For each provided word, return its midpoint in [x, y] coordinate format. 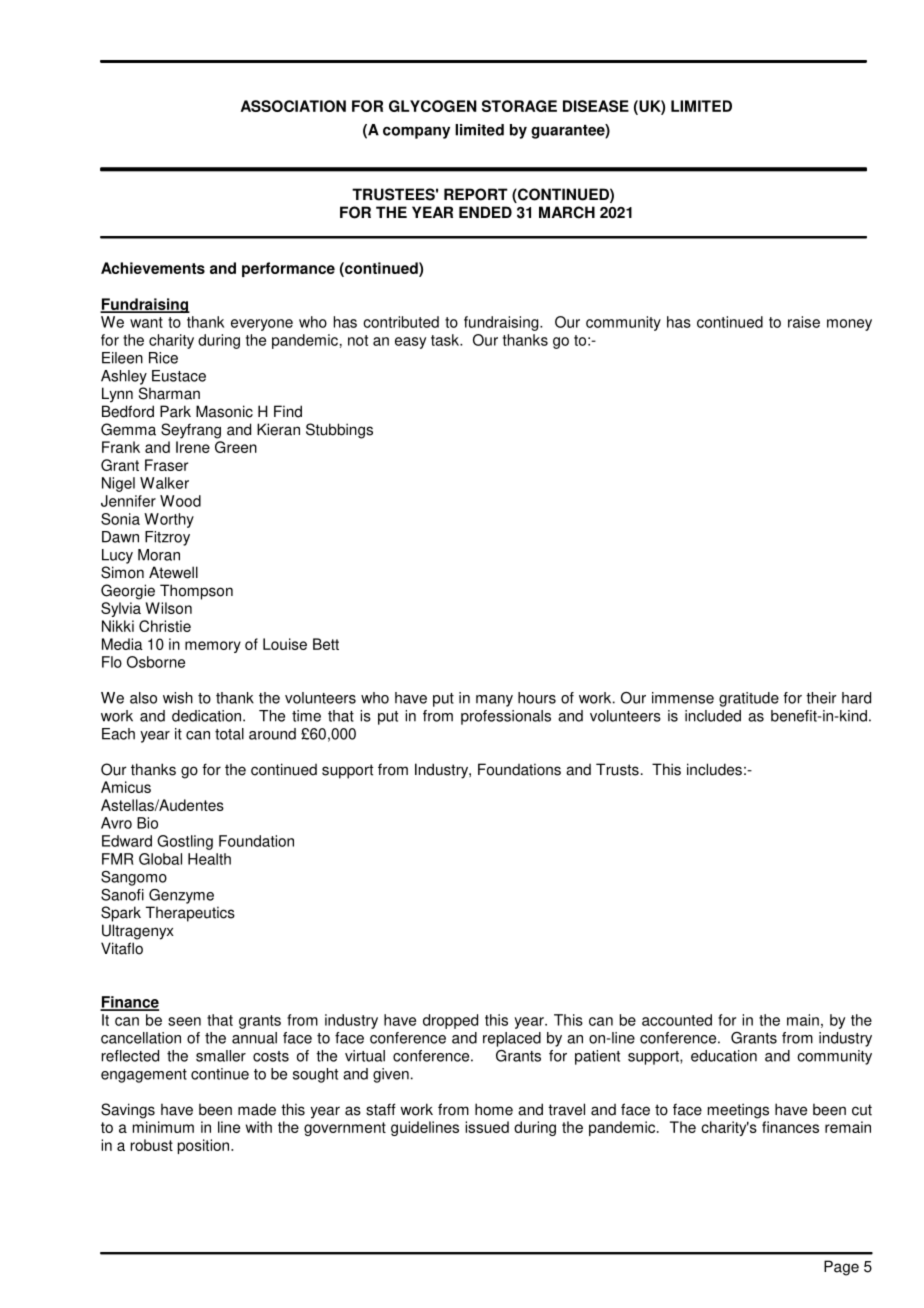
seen [184, 1021]
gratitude [749, 699]
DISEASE [596, 106]
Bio [147, 823]
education [724, 1056]
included [713, 716]
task [446, 340]
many [494, 701]
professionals [506, 717]
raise [804, 322]
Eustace [179, 376]
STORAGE [519, 106]
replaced [512, 1039]
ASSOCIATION [293, 106]
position [205, 1146]
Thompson [196, 592]
